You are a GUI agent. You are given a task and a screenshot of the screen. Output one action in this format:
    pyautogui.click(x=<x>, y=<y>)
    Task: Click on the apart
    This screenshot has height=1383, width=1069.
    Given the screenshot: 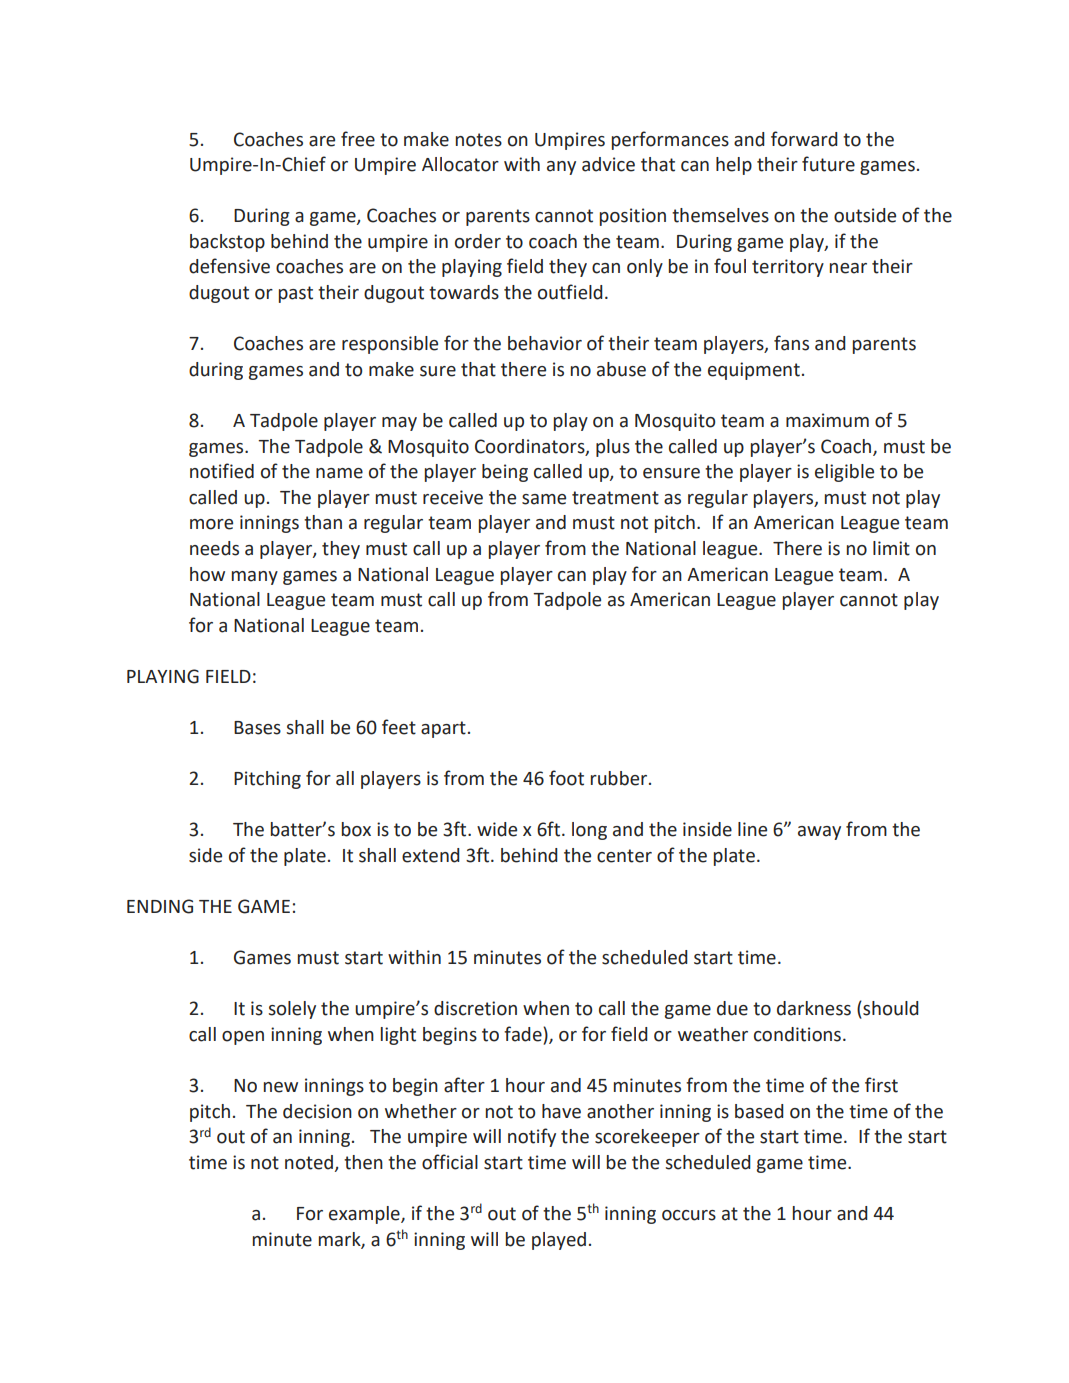 What is the action you would take?
    pyautogui.click(x=443, y=729)
